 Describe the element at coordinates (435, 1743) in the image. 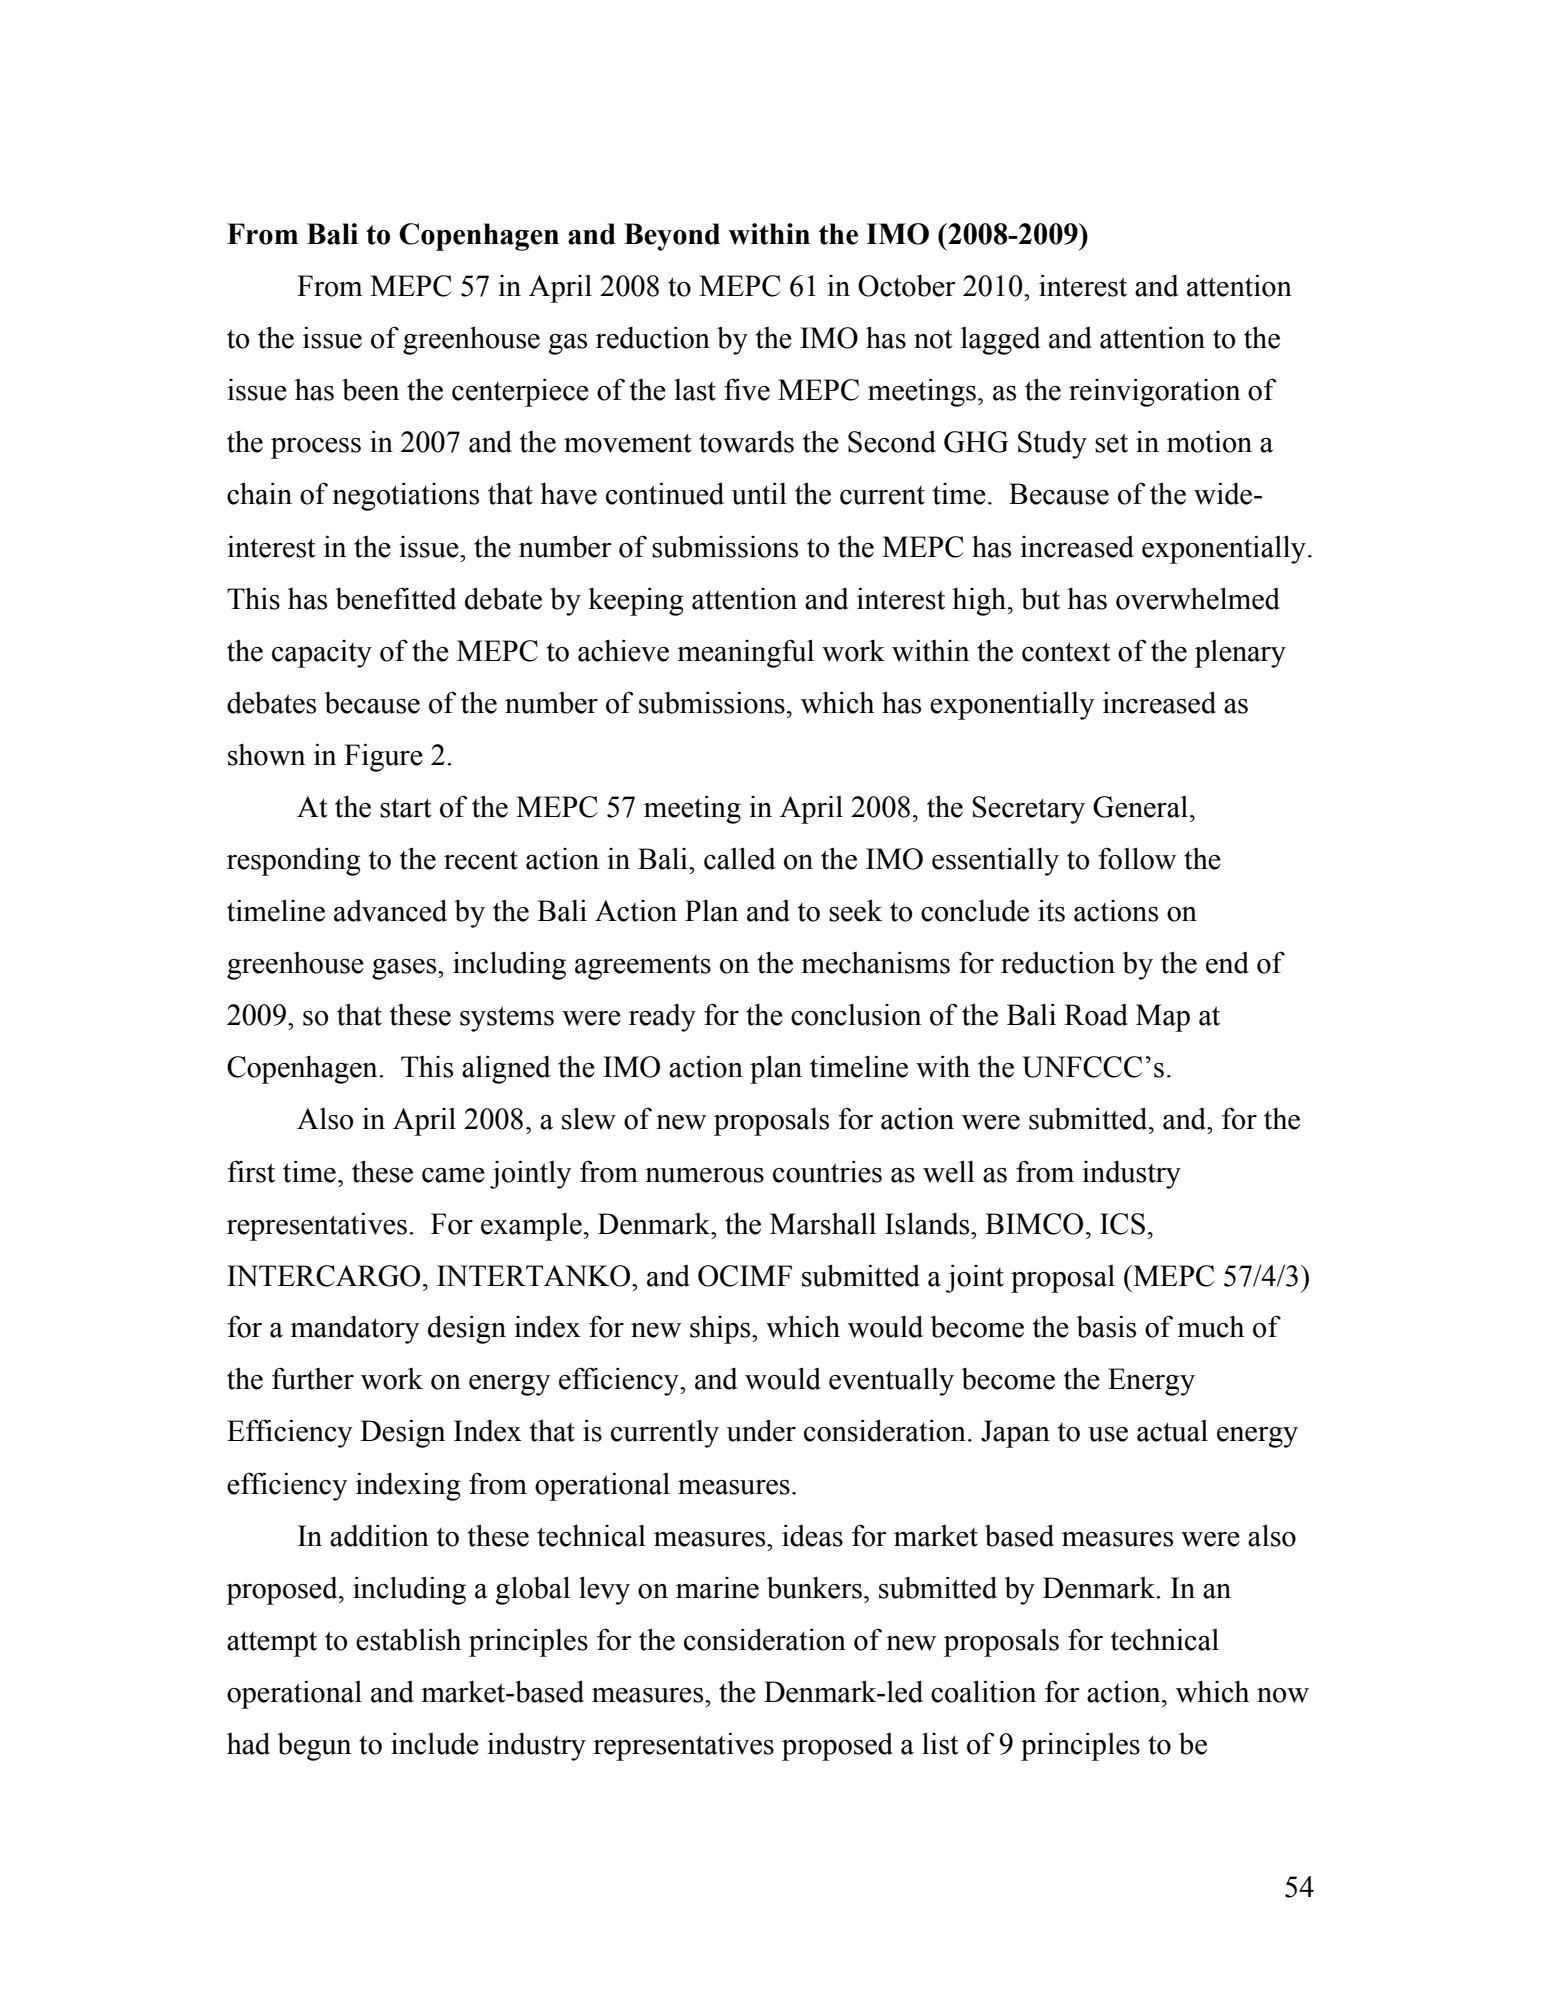

I see `include` at that location.
